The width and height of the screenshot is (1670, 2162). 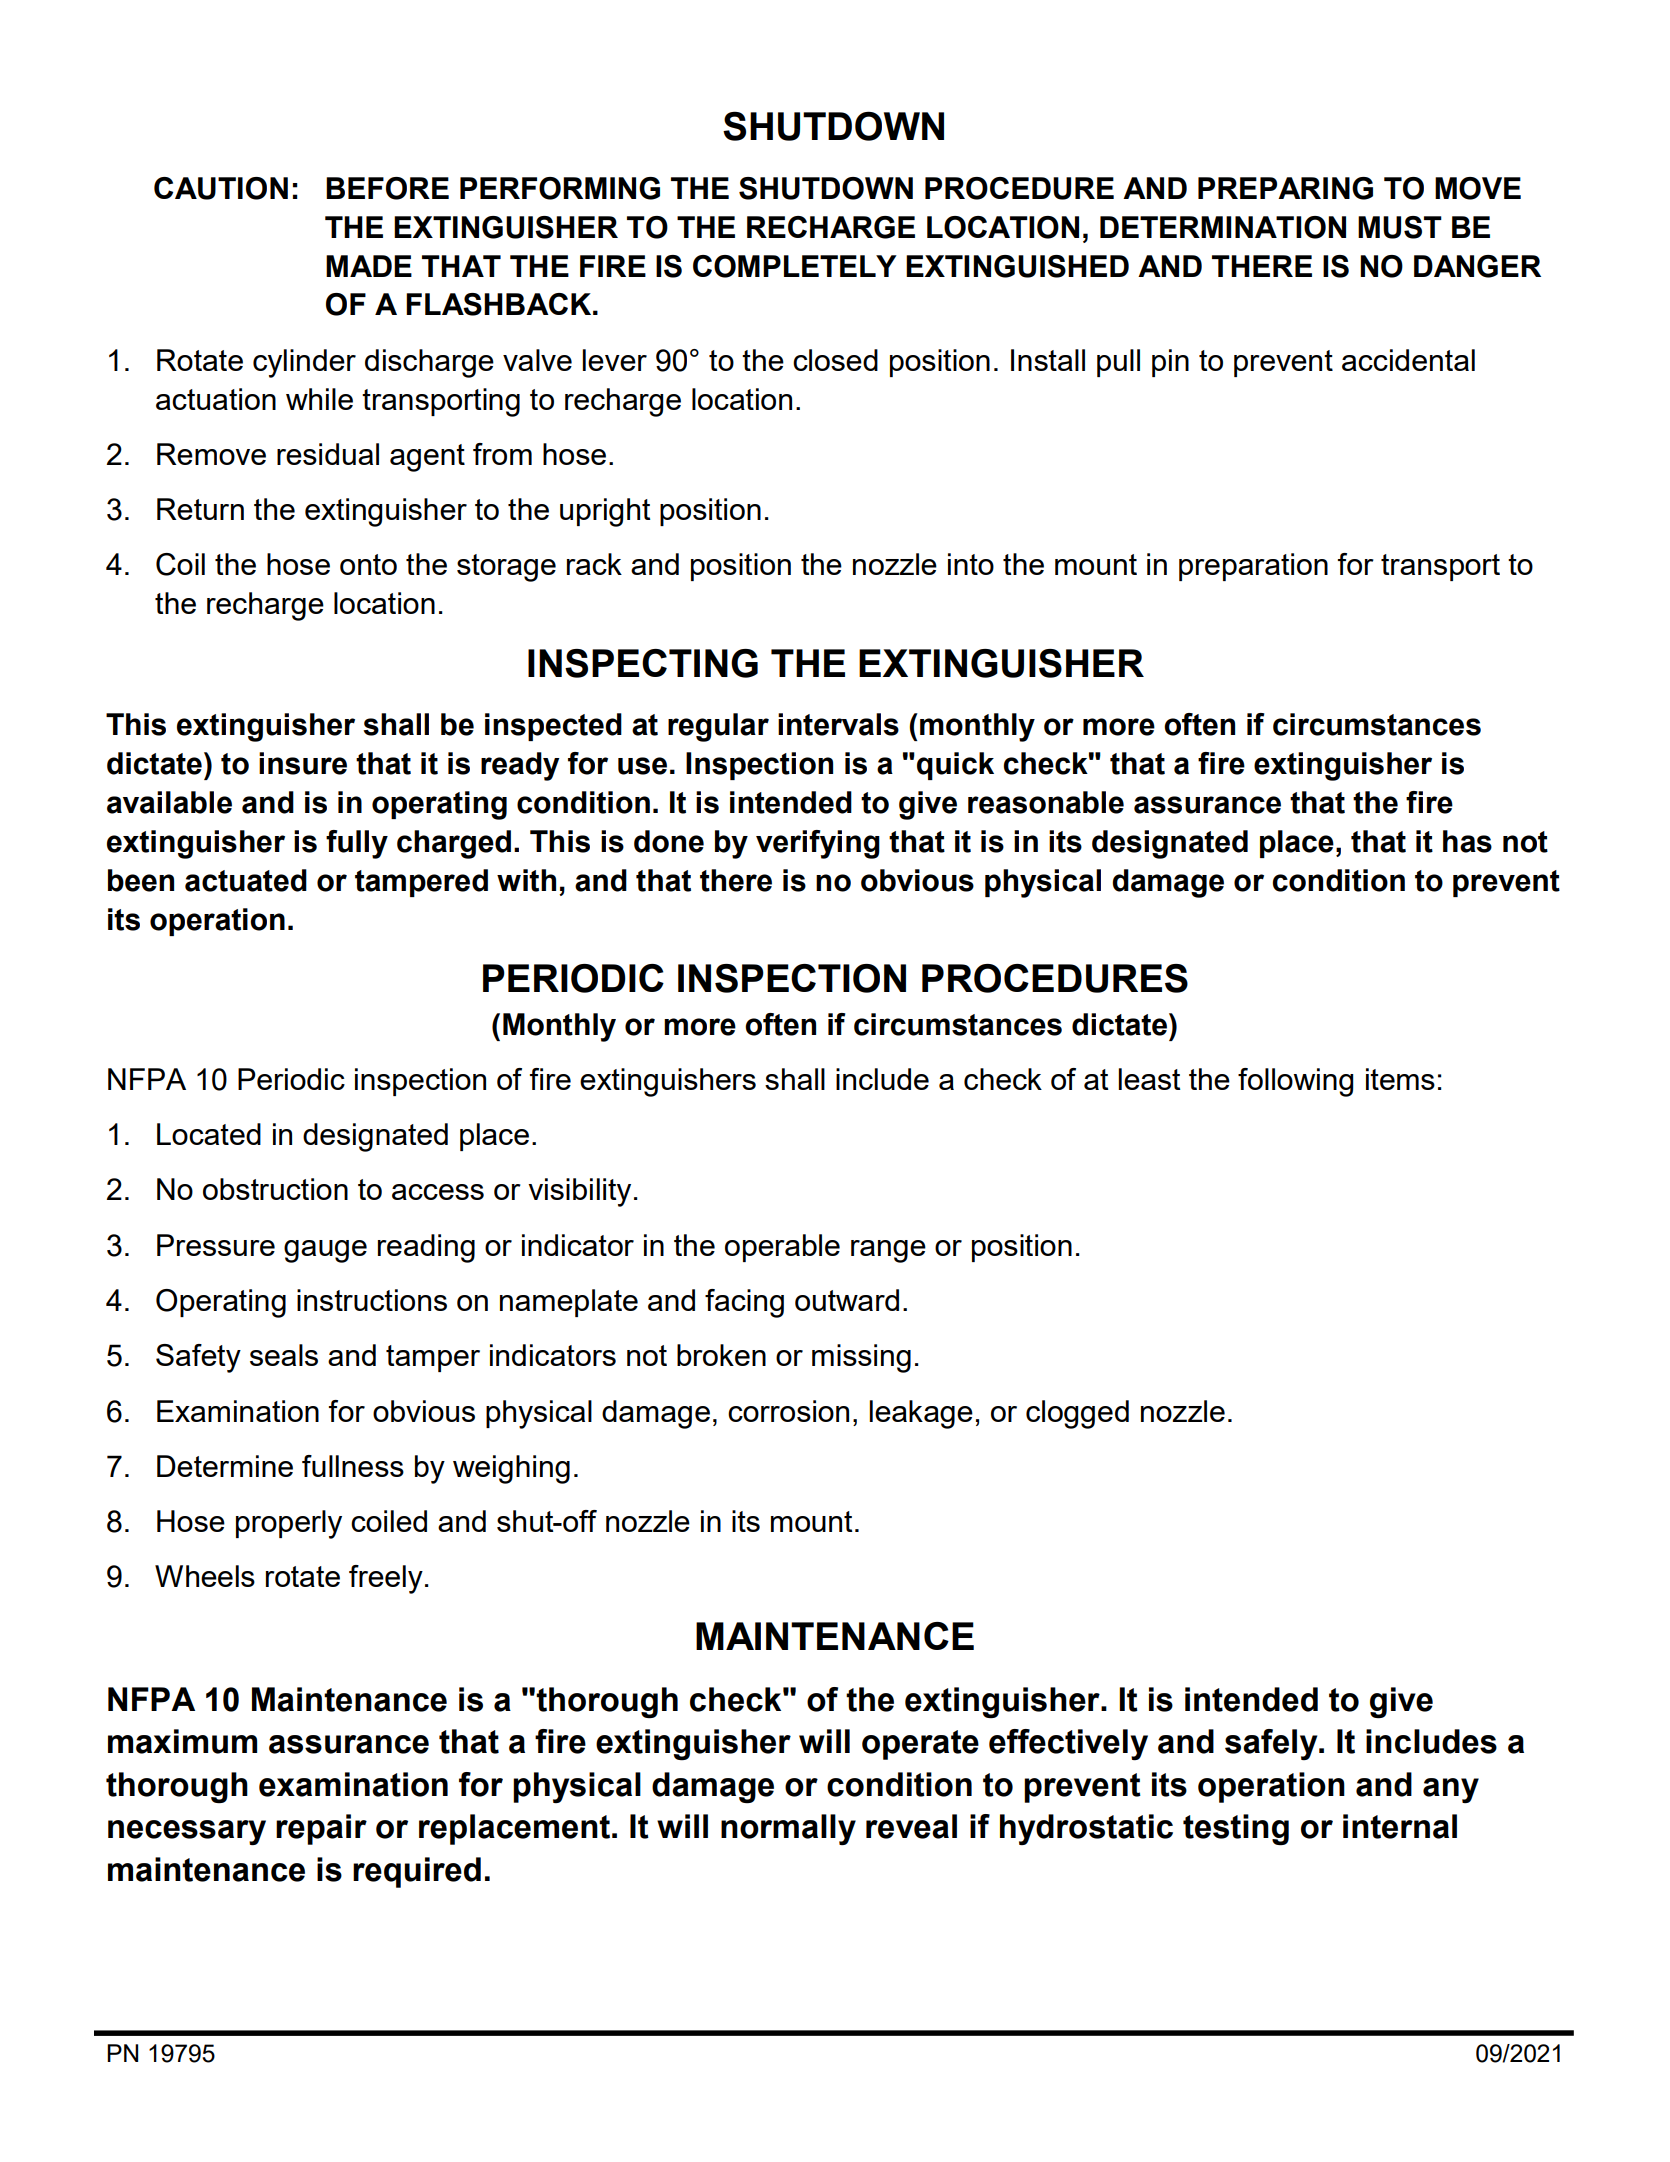 What do you see at coordinates (353, 1466) in the screenshot?
I see `fullness` at bounding box center [353, 1466].
